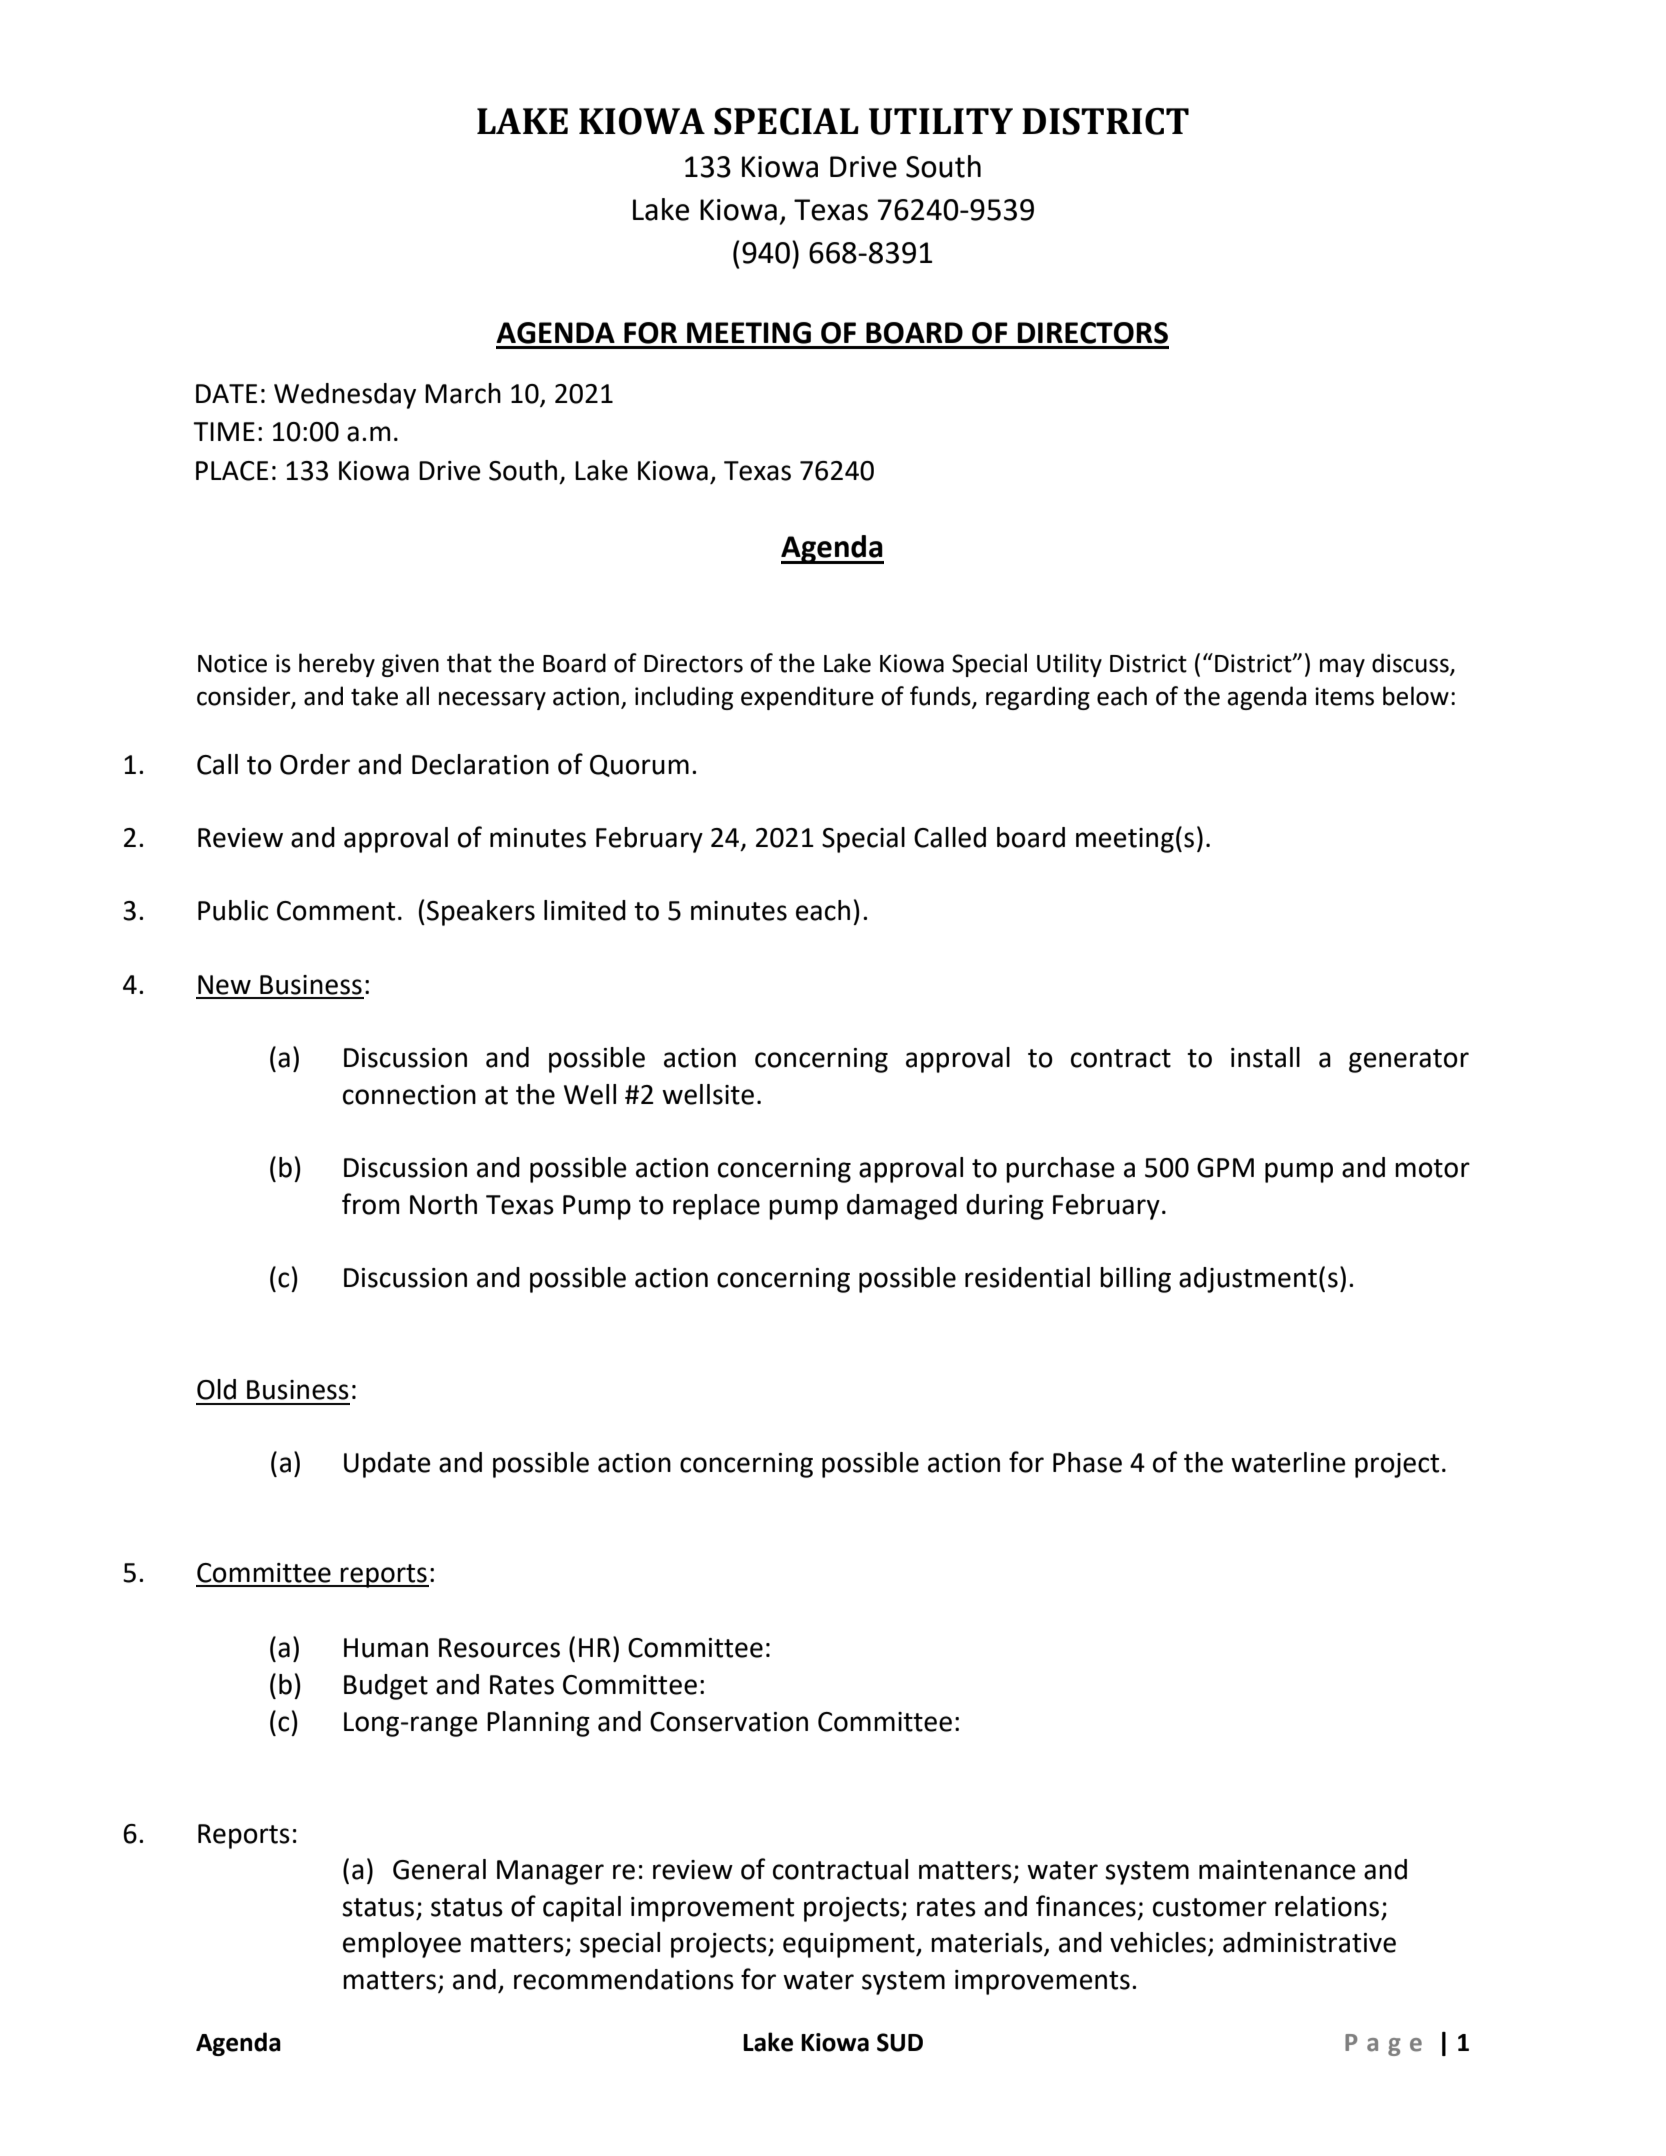 This document has height=2156, width=1666. What do you see at coordinates (1309, 1942) in the document?
I see `administrative` at bounding box center [1309, 1942].
